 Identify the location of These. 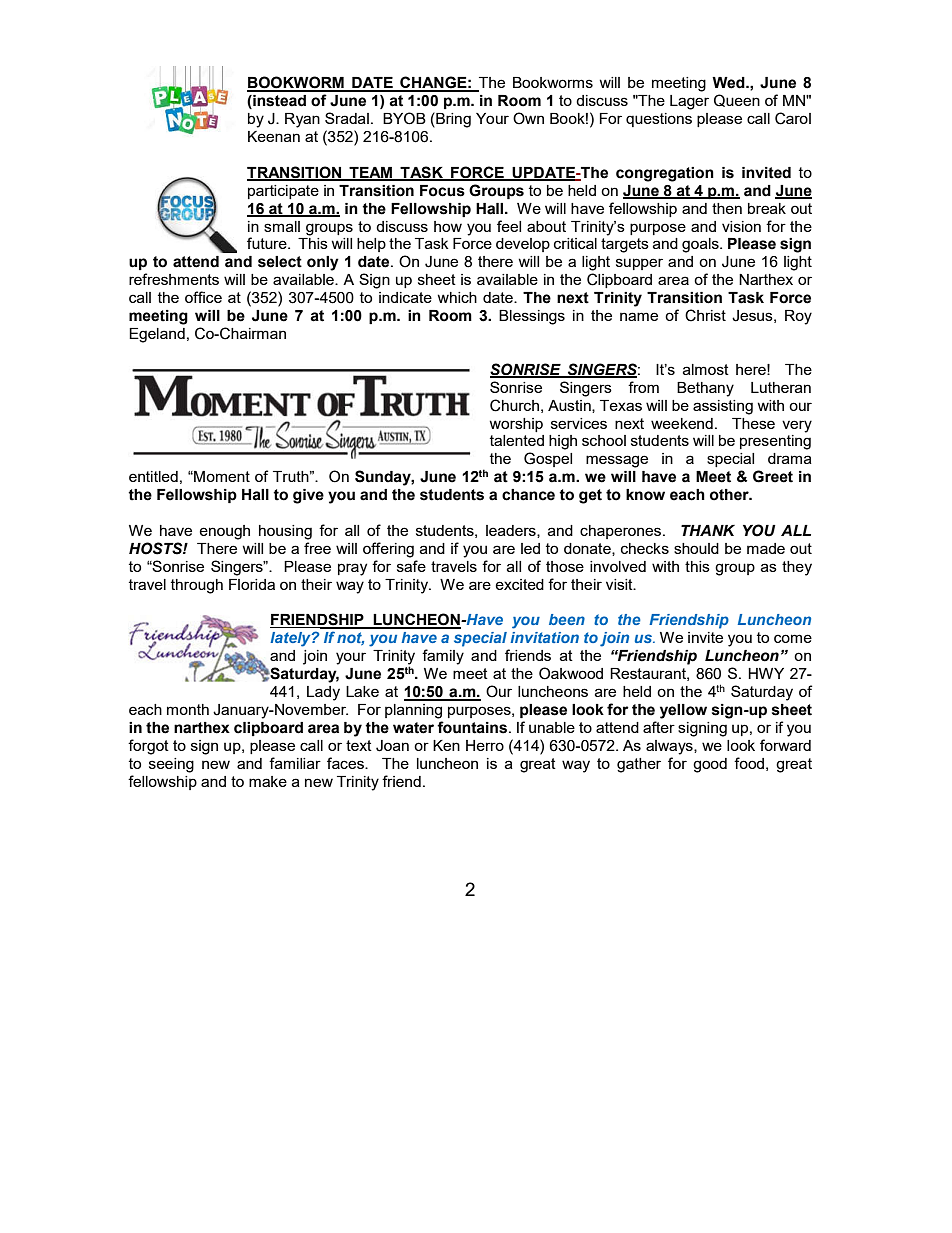
(753, 423).
